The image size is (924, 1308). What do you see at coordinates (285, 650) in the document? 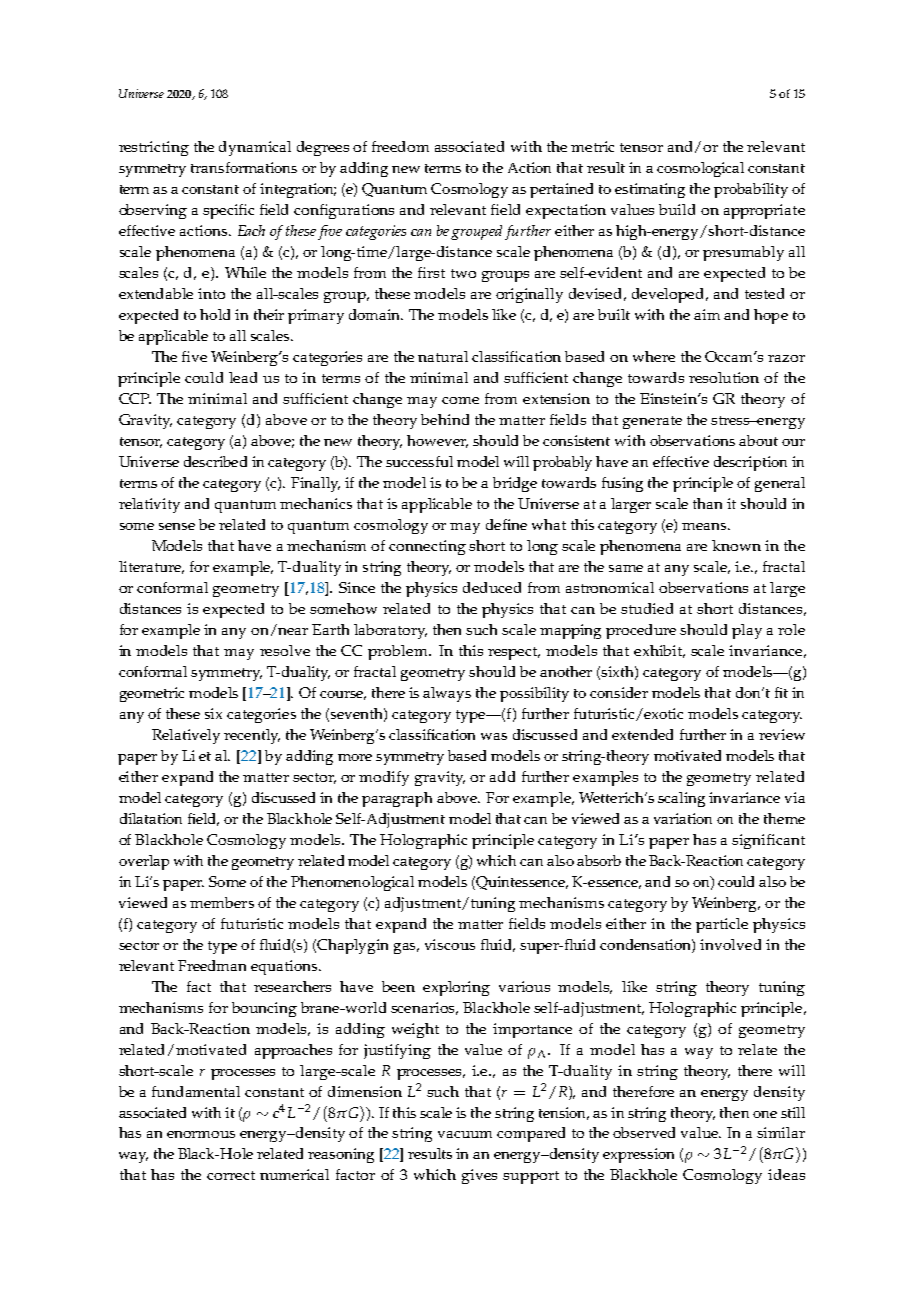
I see `resolve` at bounding box center [285, 650].
